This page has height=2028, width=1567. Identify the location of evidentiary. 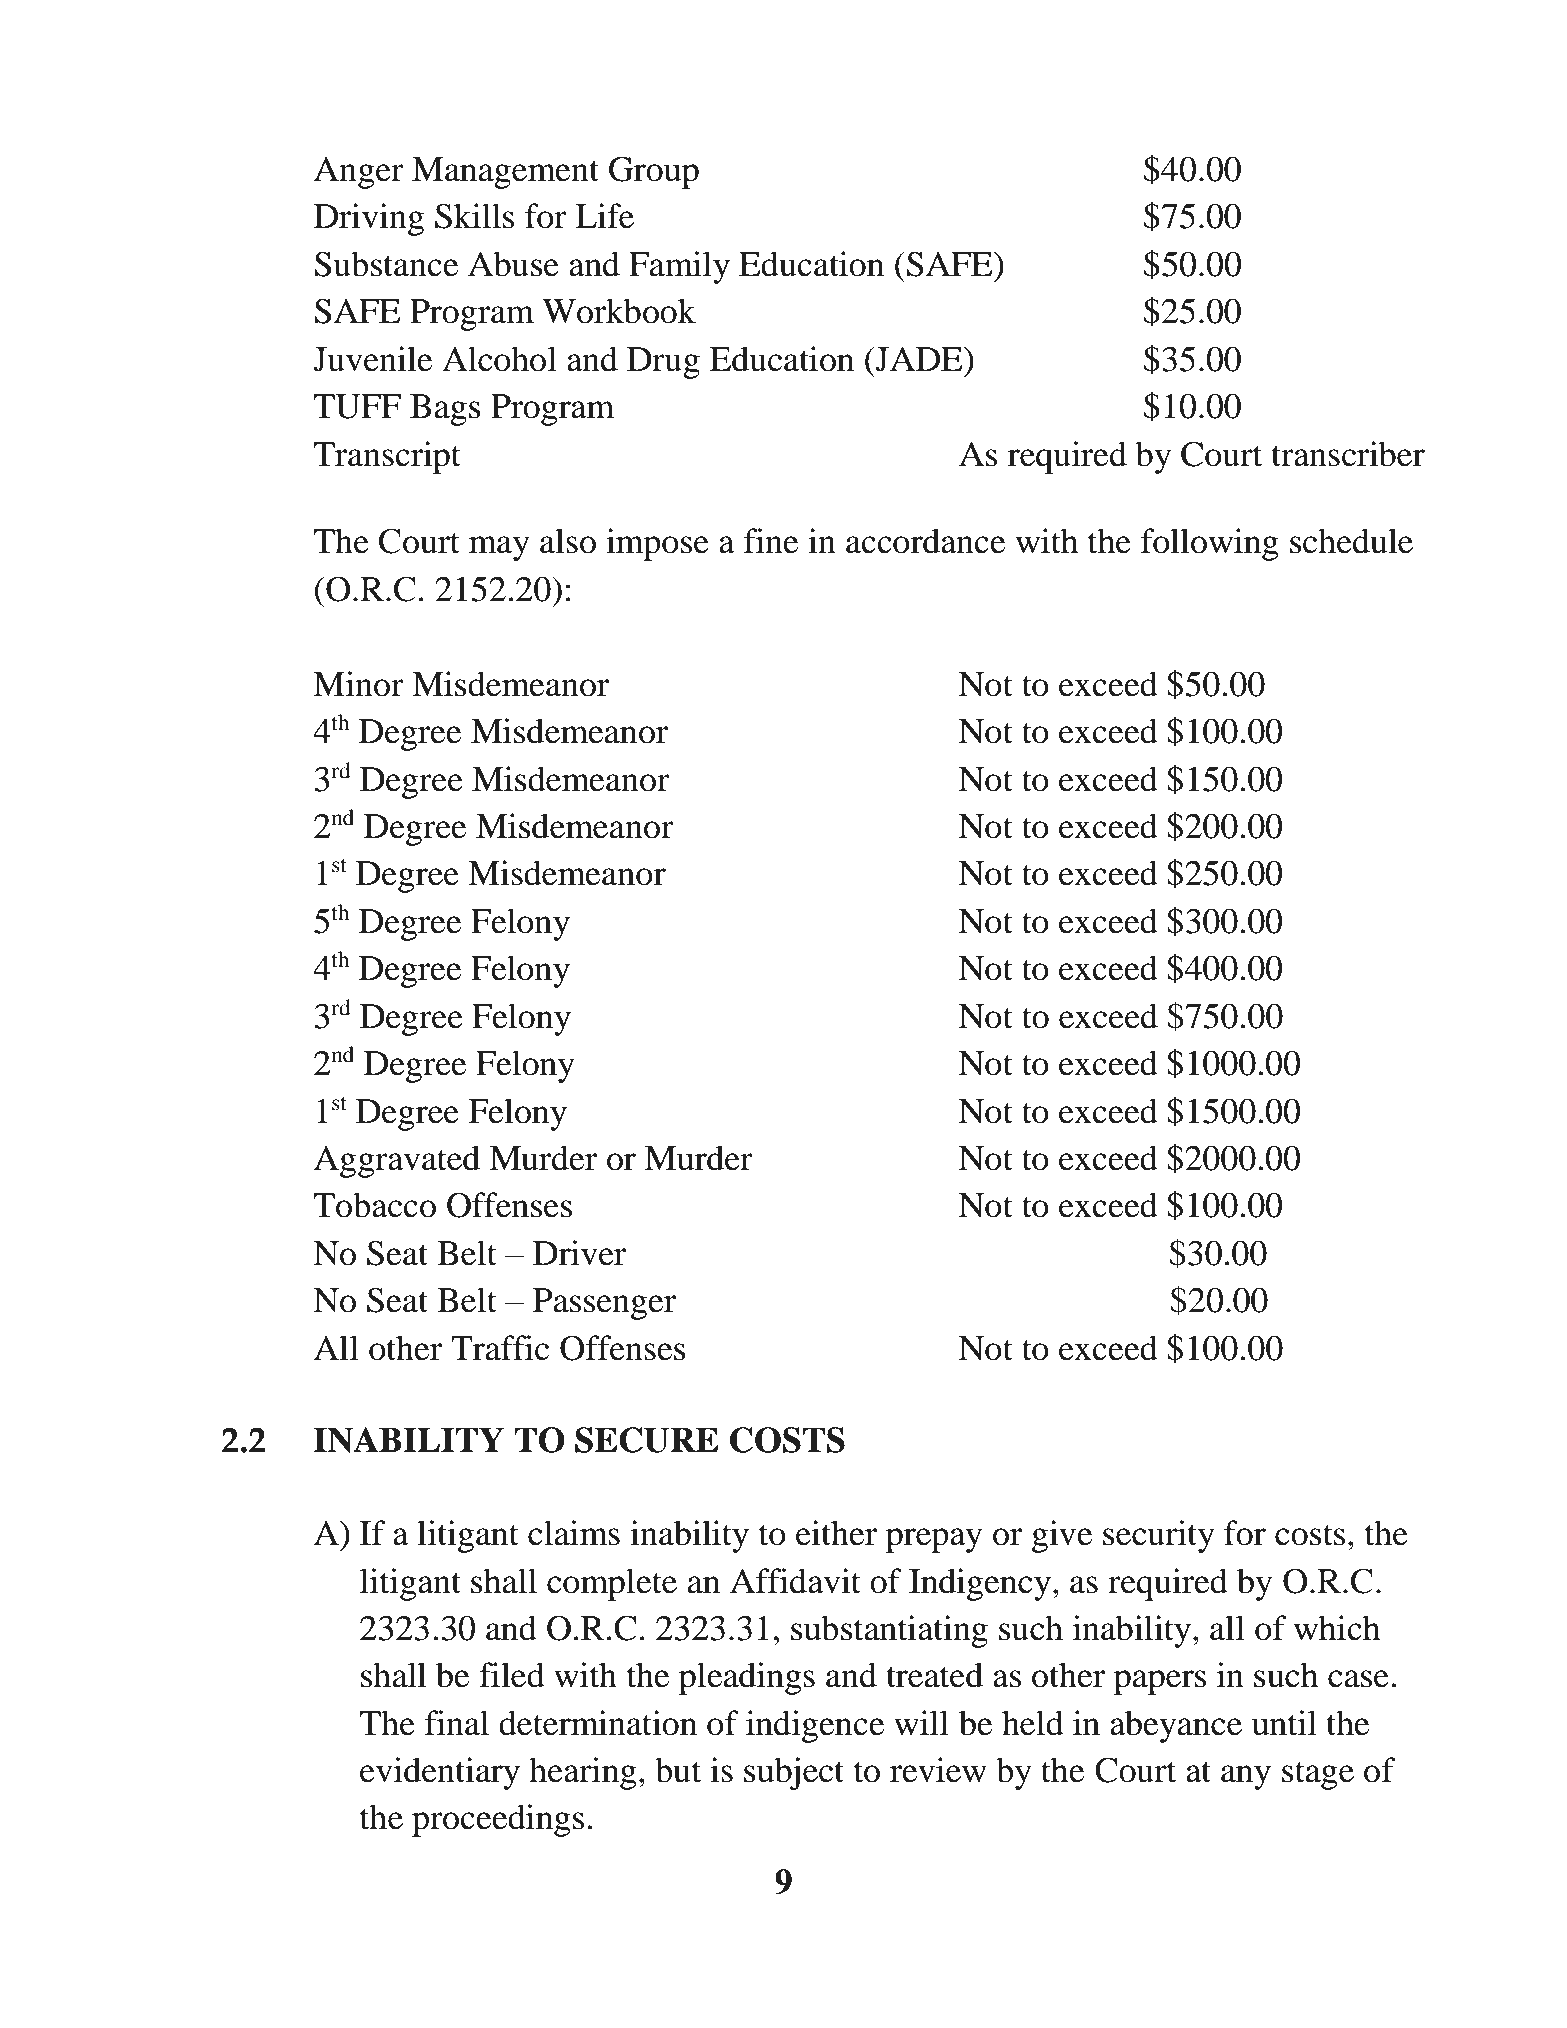
(440, 1773).
